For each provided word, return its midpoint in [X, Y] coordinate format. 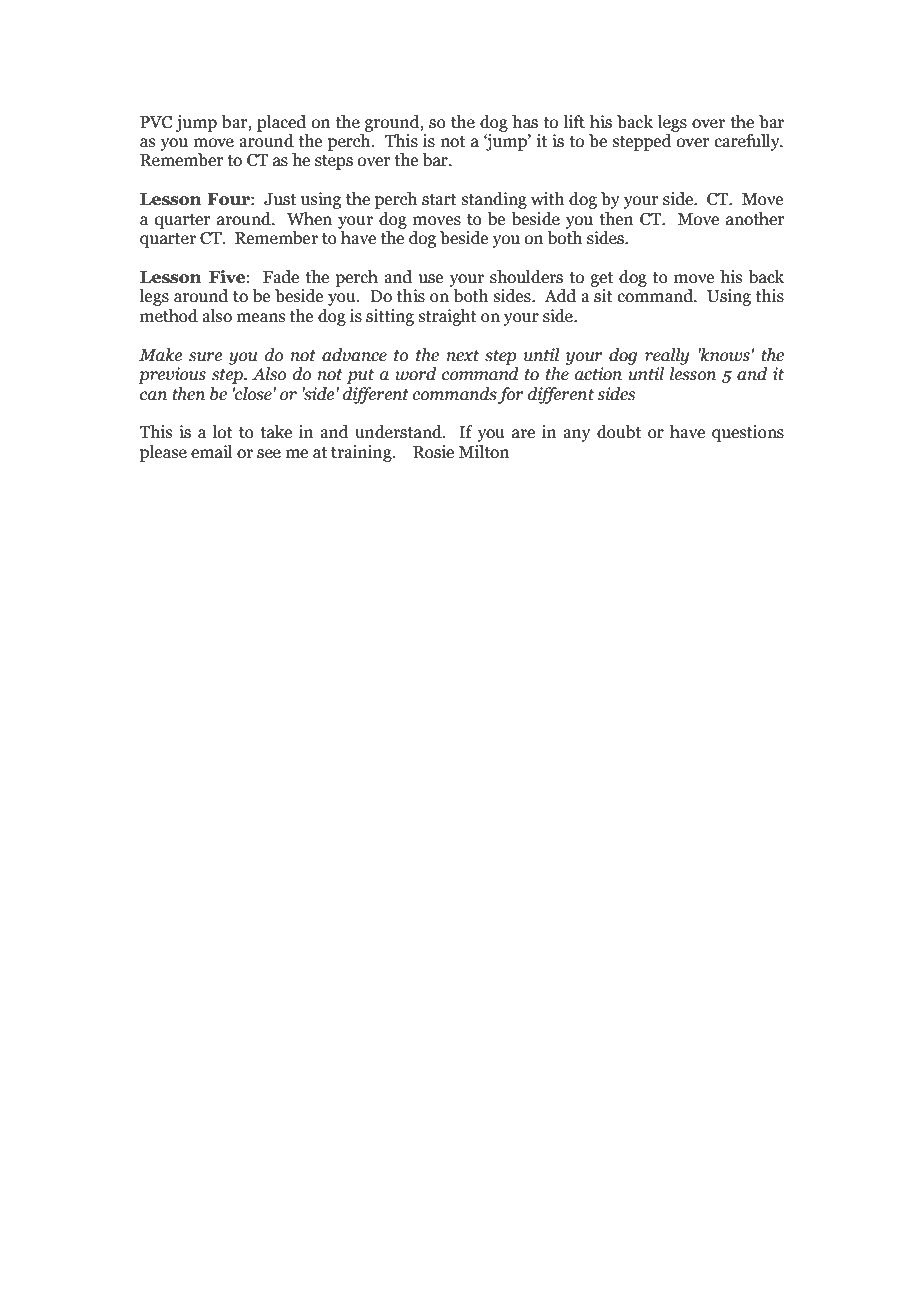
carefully [748, 142]
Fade [281, 277]
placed [281, 123]
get [601, 279]
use [431, 279]
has [525, 122]
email [212, 452]
